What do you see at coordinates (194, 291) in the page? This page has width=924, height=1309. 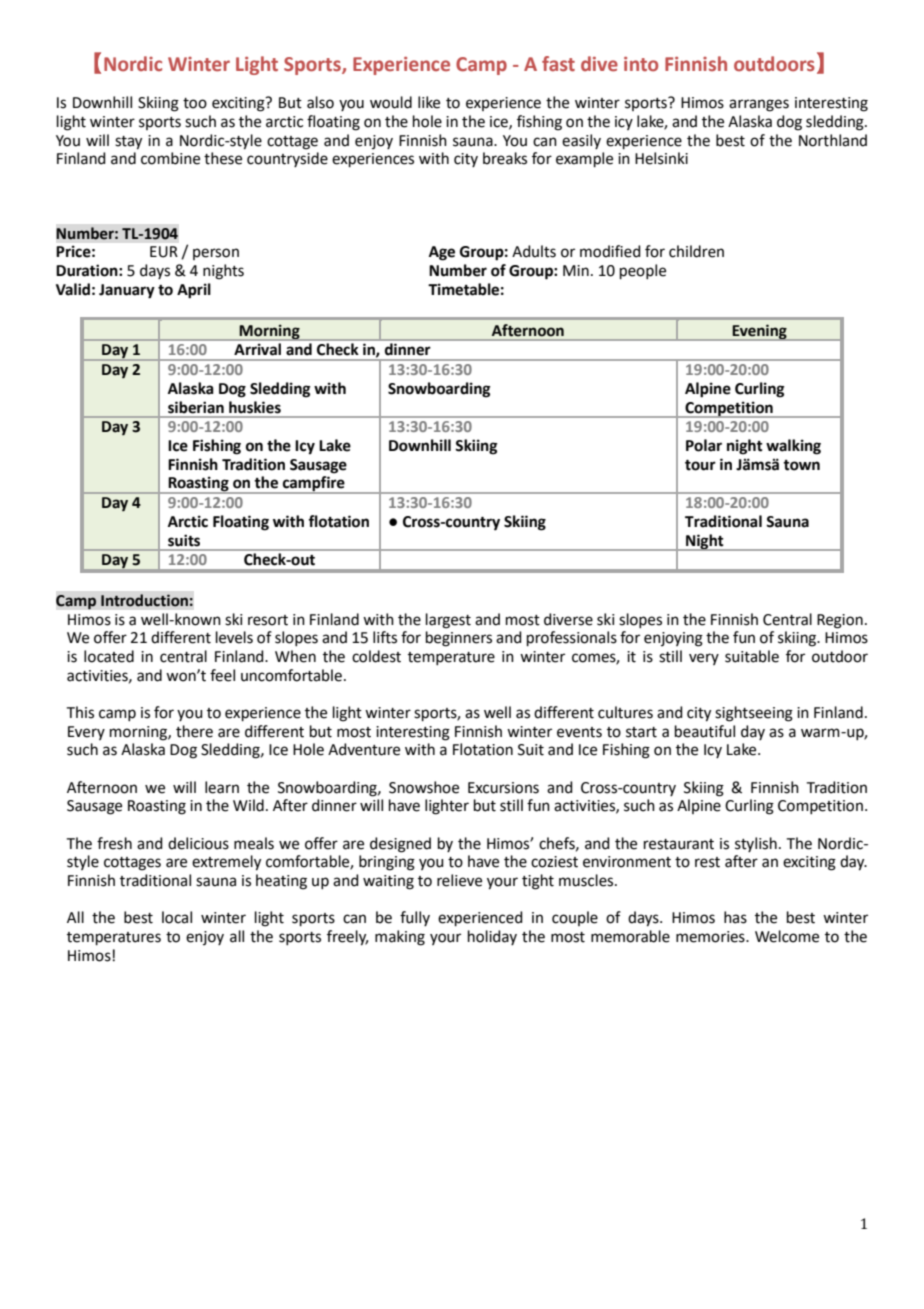 I see `April` at bounding box center [194, 291].
